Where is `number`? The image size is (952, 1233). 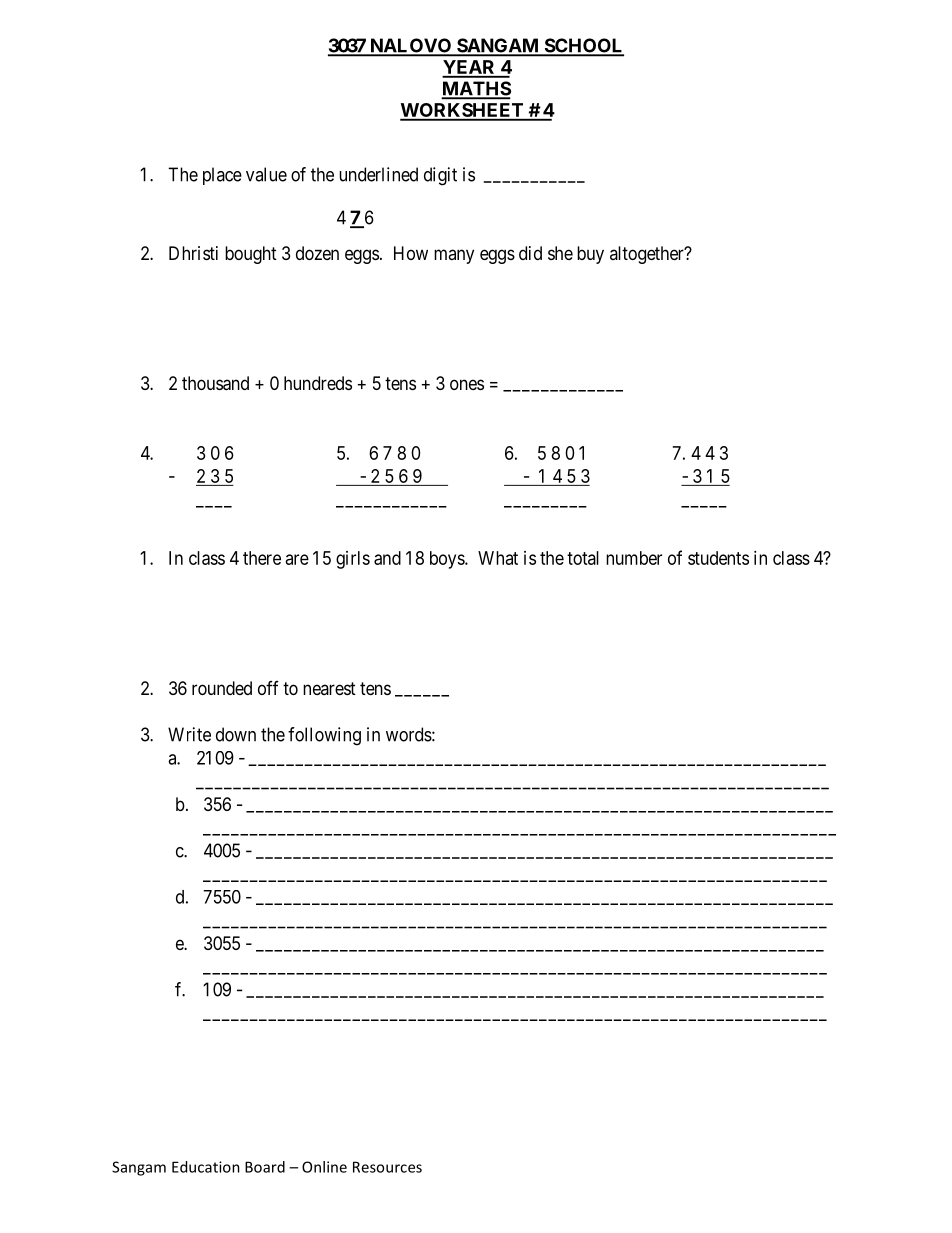
number is located at coordinates (634, 558).
